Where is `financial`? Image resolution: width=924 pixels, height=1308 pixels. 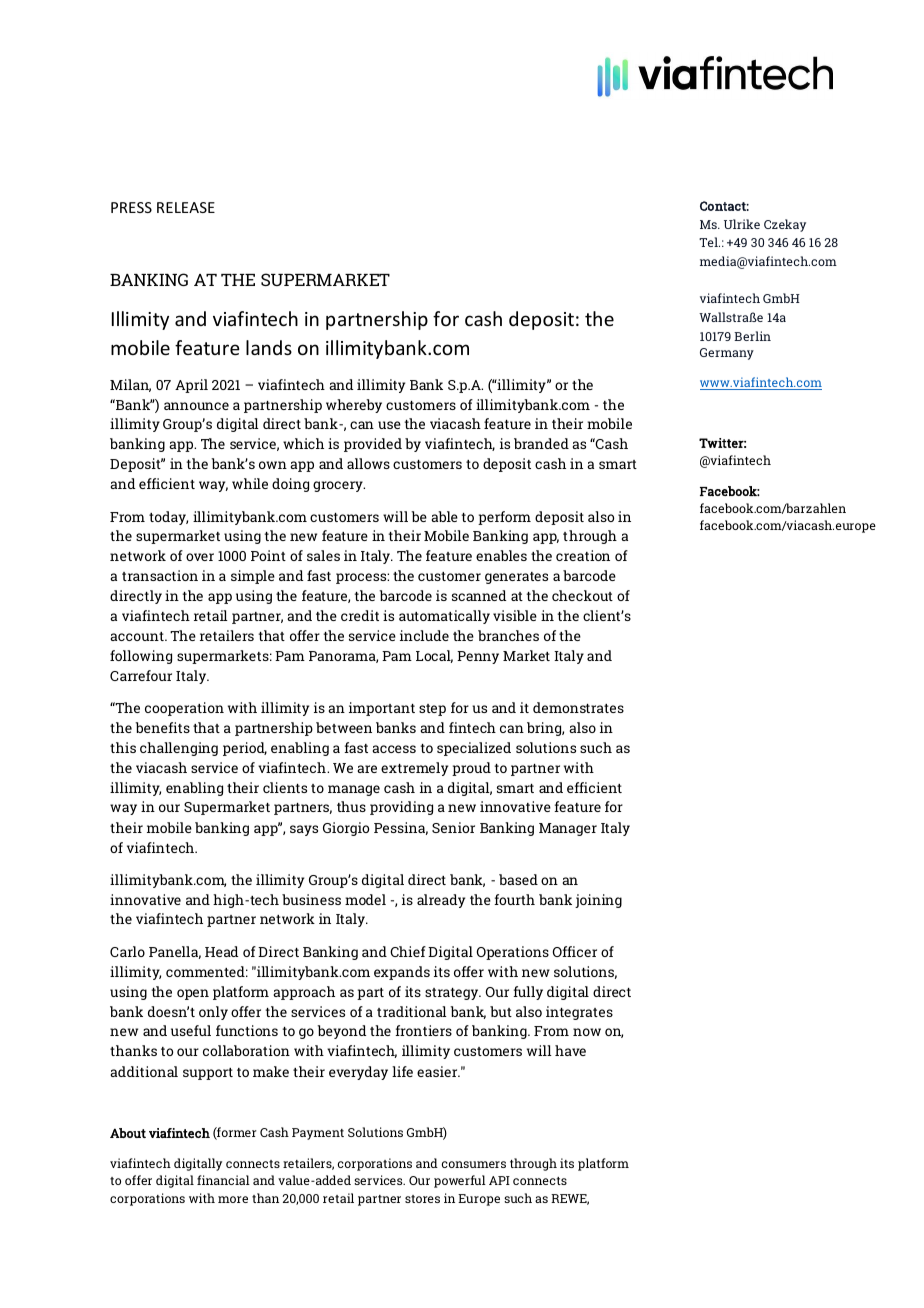
financial is located at coordinates (223, 1180).
